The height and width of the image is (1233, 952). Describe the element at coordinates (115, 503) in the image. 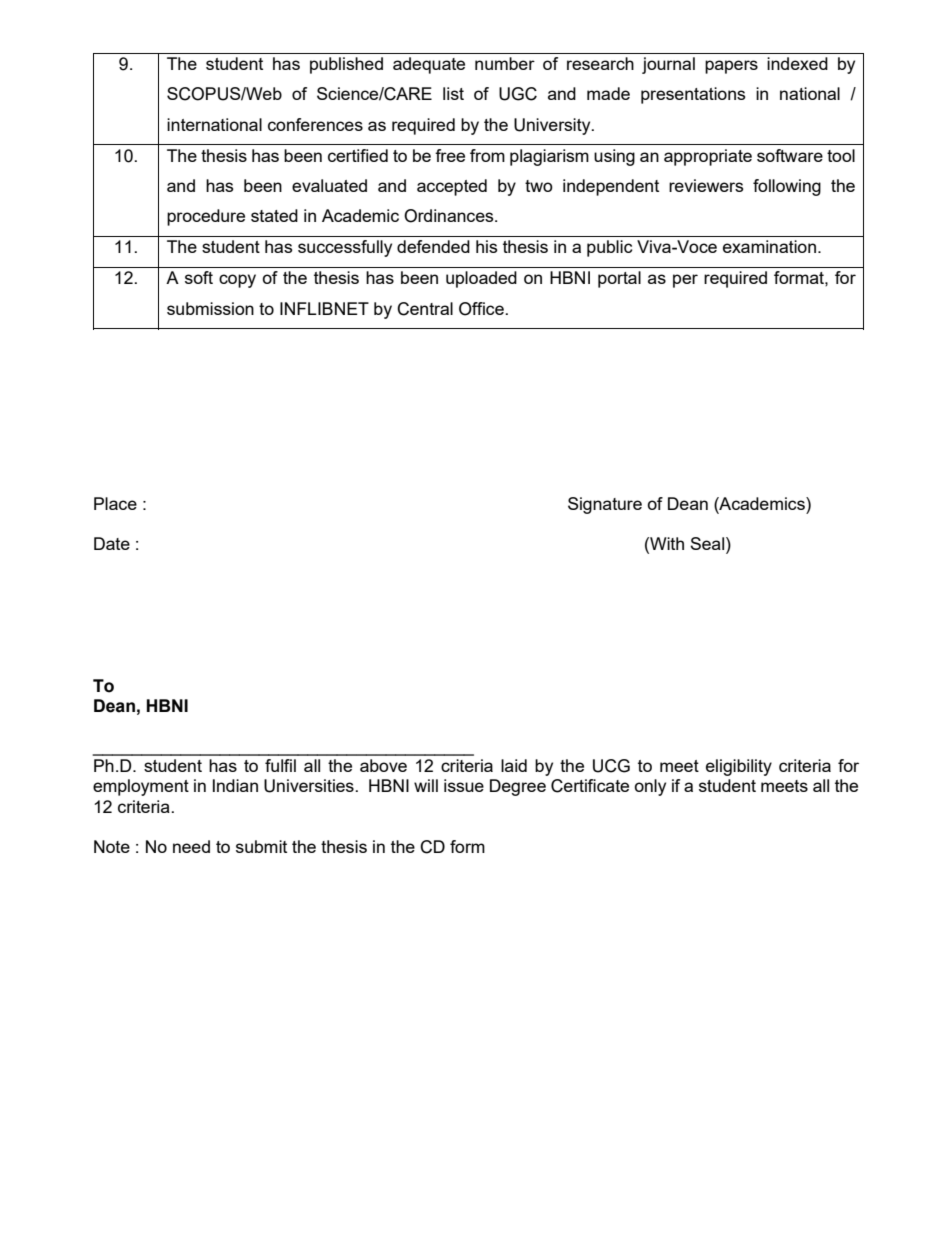

I see `Place` at that location.
